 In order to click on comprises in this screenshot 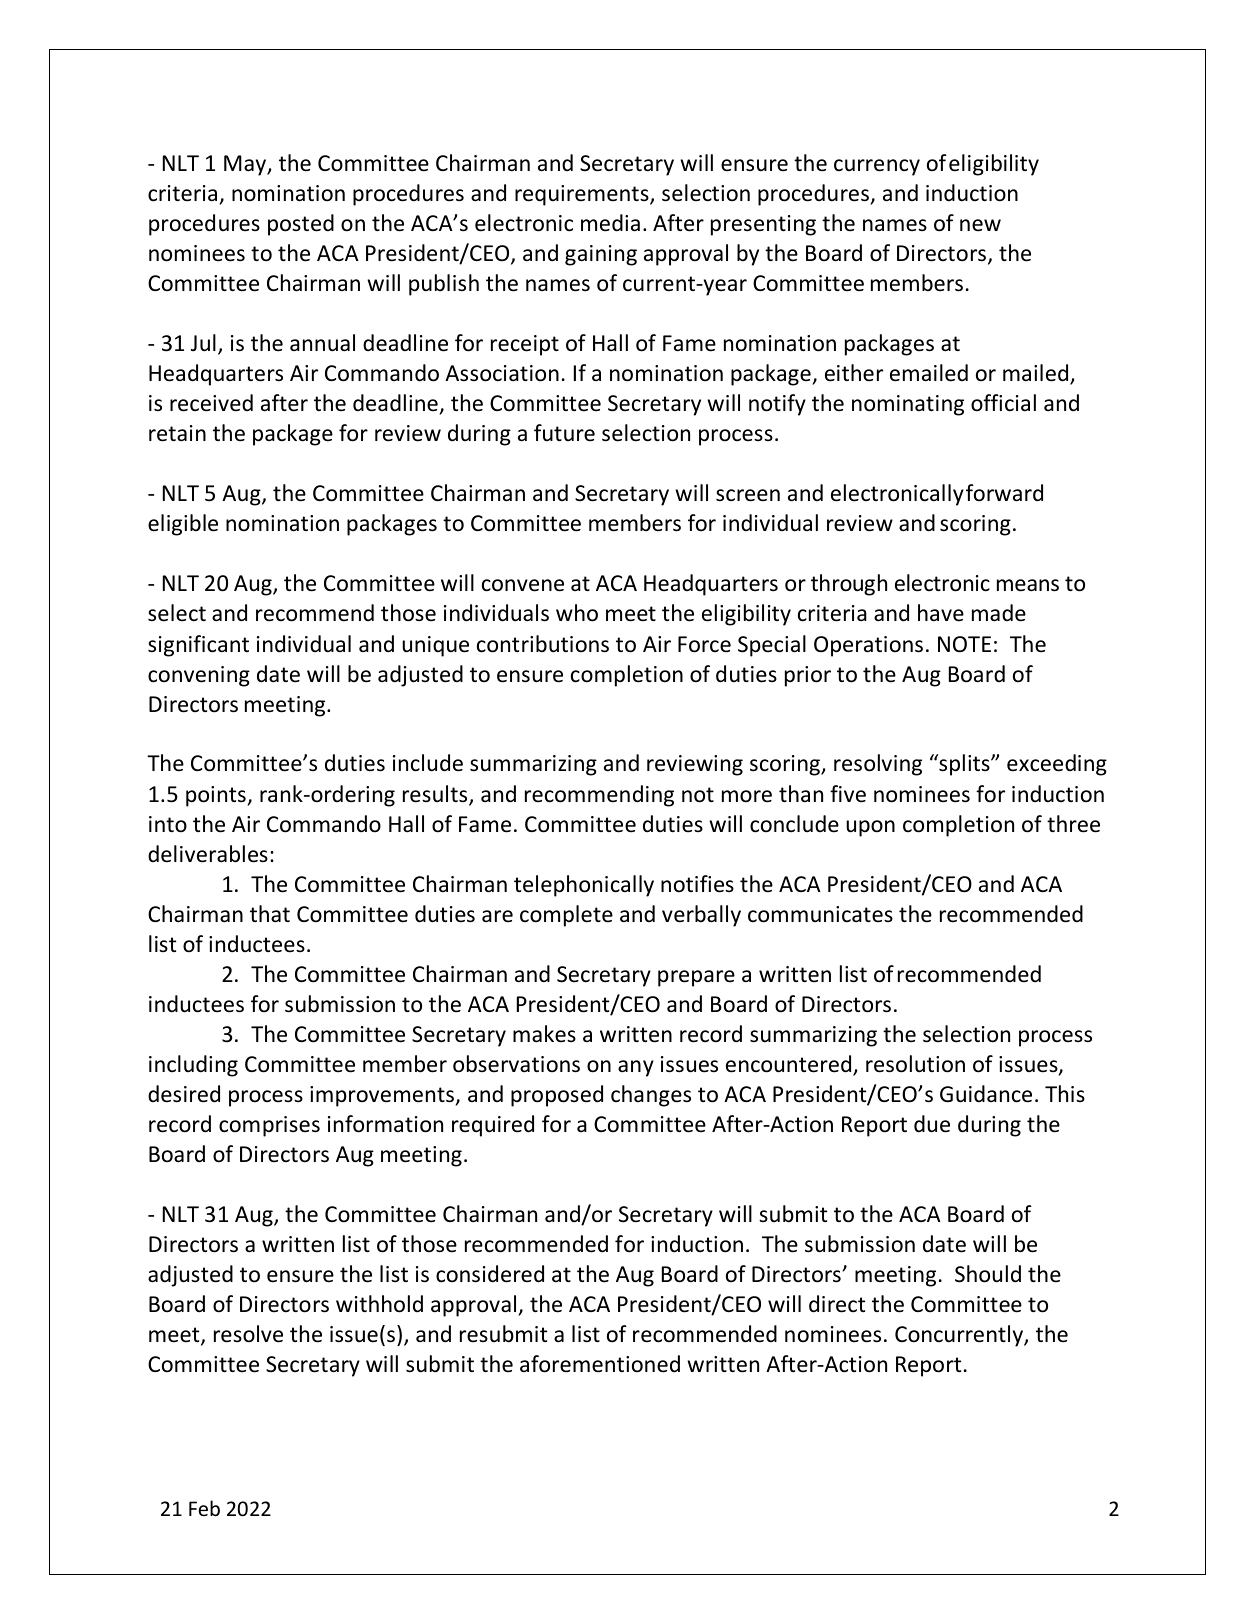, I will do `click(269, 1126)`.
